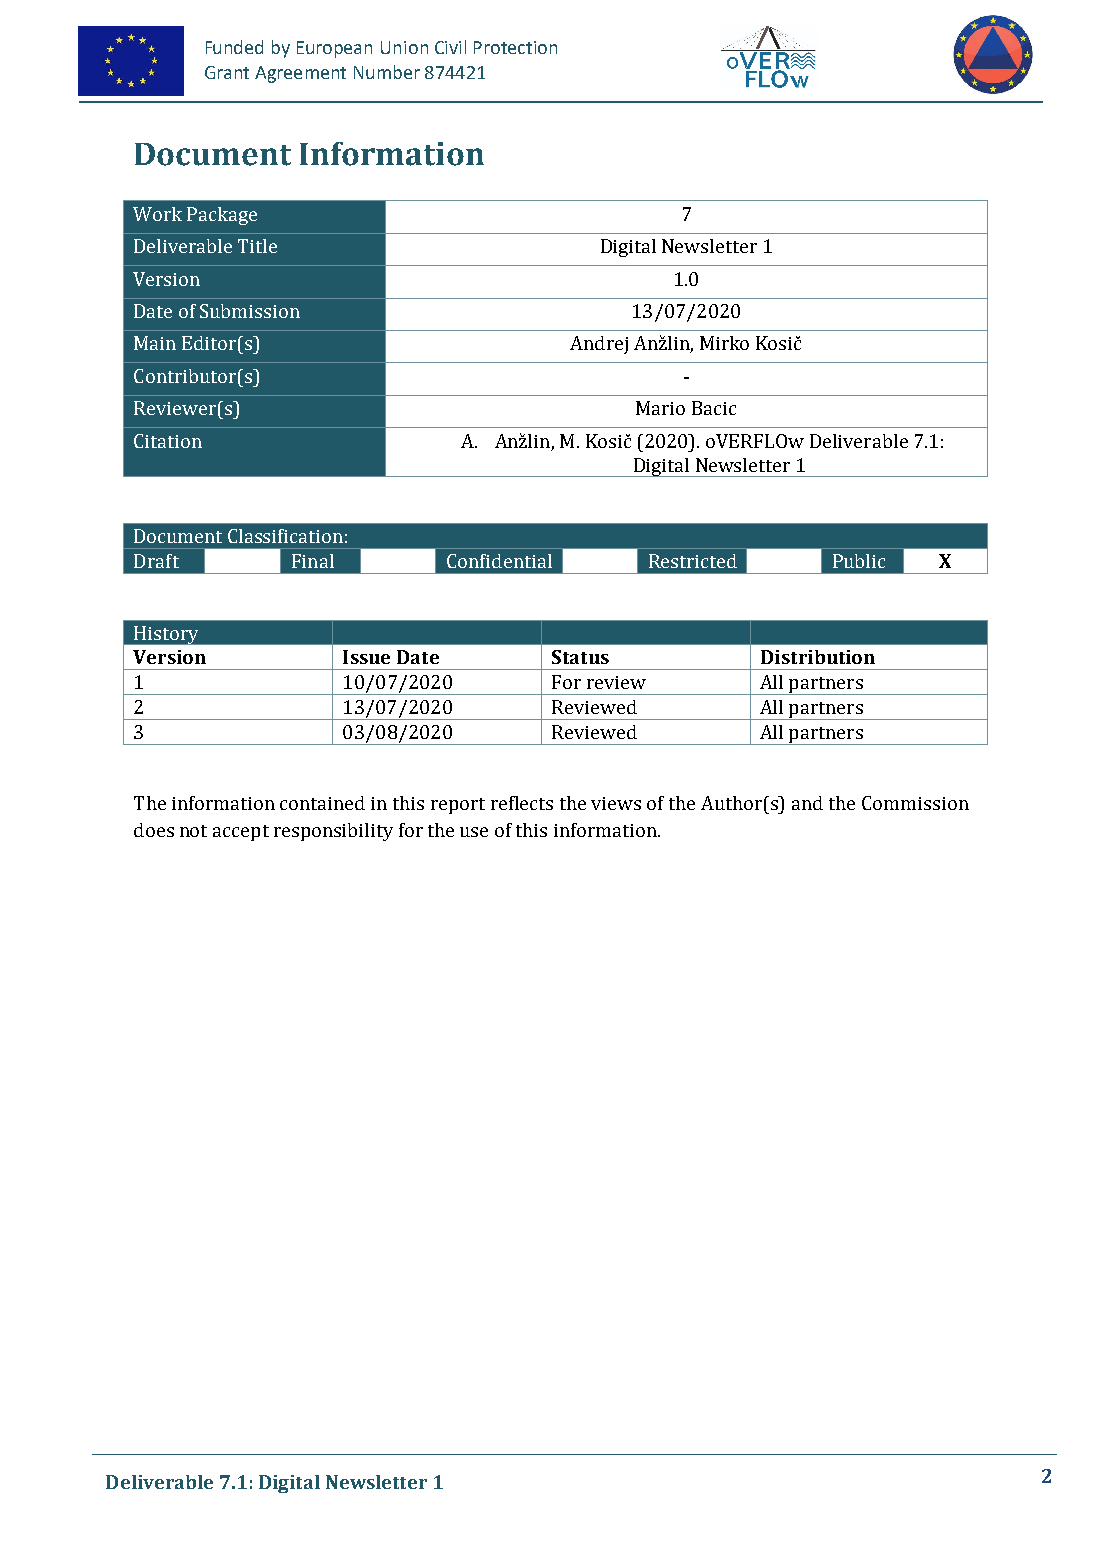  What do you see at coordinates (599, 345) in the image?
I see `Andrej` at bounding box center [599, 345].
